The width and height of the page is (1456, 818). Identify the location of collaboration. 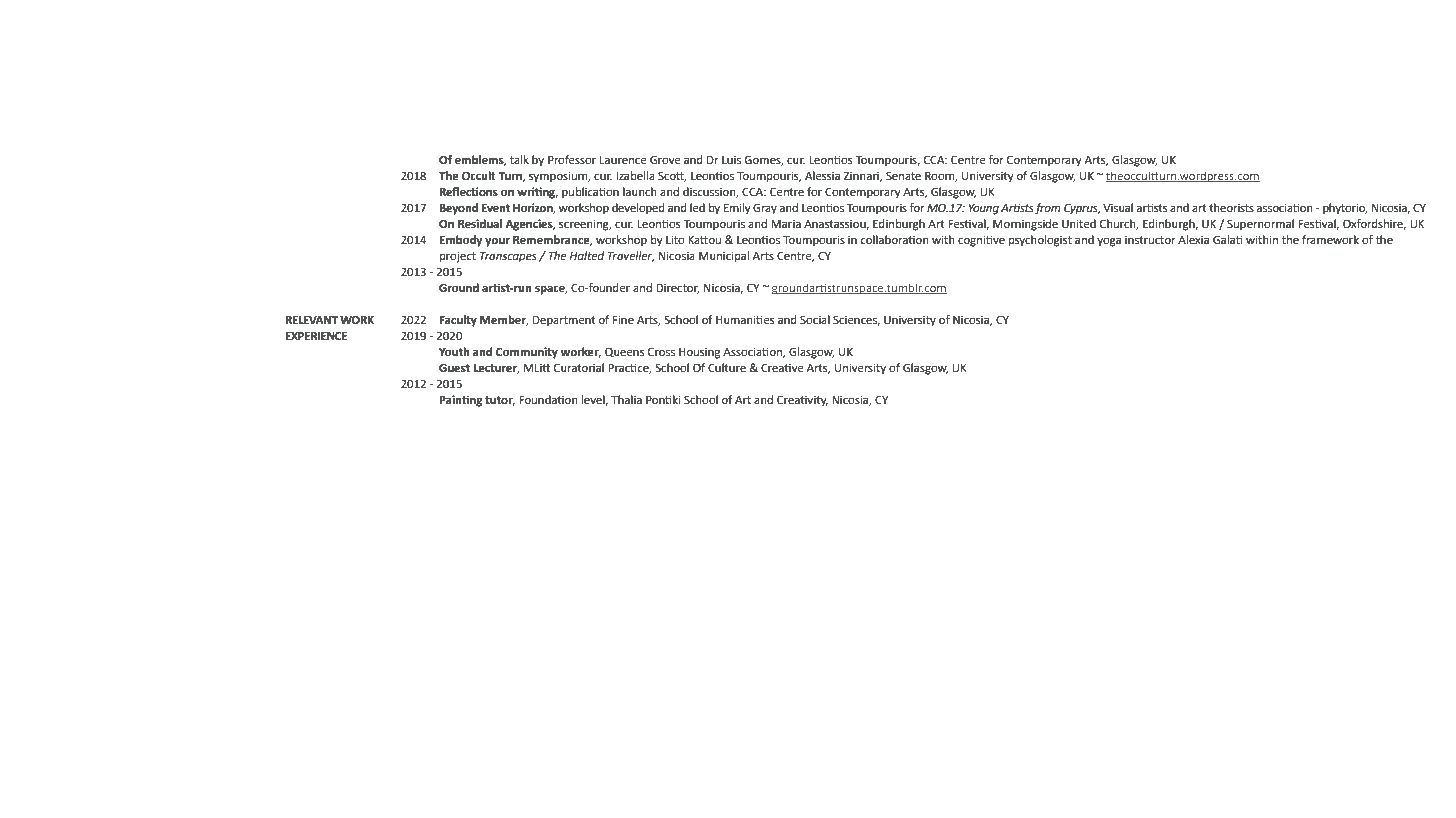
(894, 240).
